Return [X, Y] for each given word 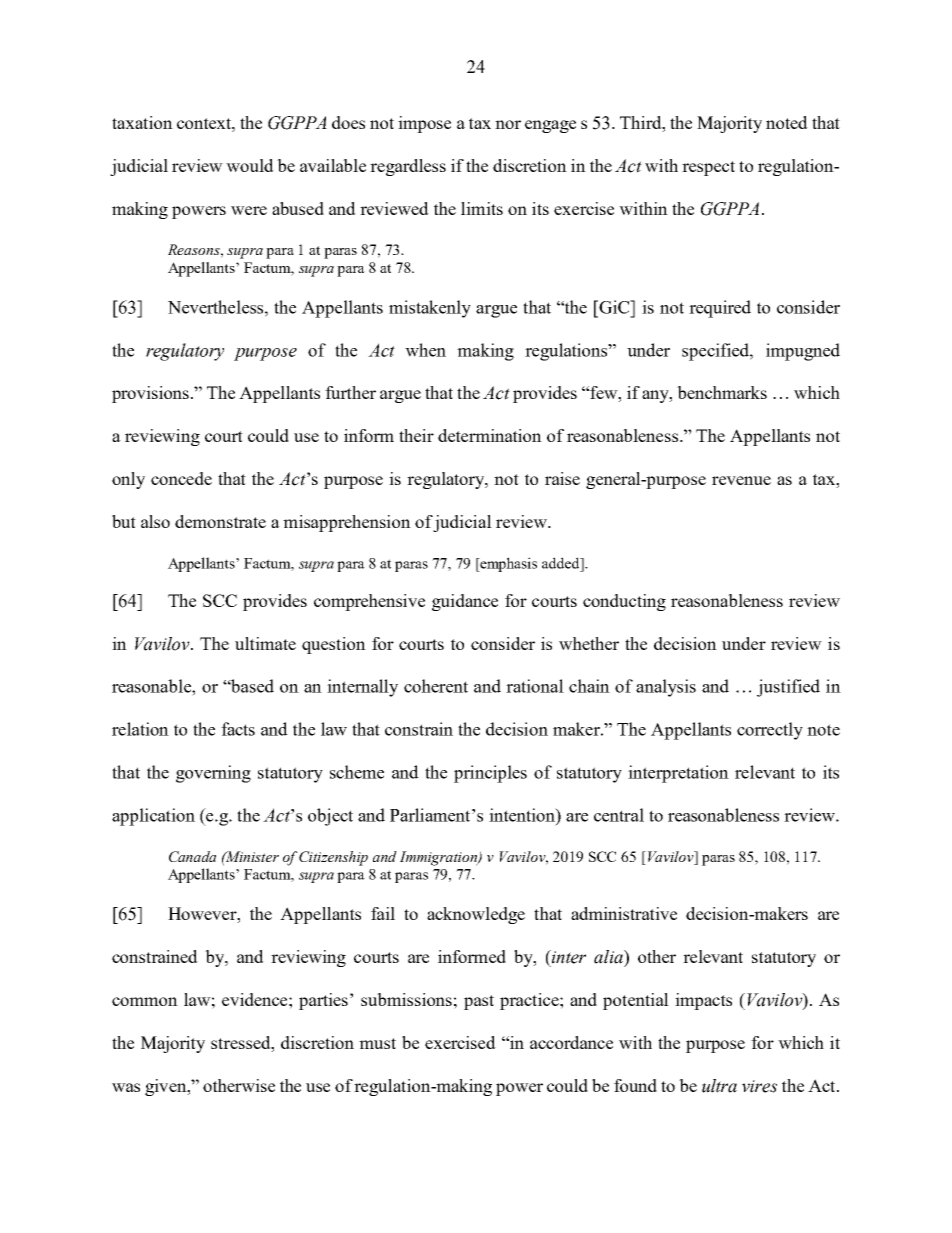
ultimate [265, 643]
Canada [192, 856]
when [425, 350]
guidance [465, 602]
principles [490, 774]
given [167, 1087]
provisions [152, 394]
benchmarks [722, 392]
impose [424, 124]
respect [708, 168]
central [619, 815]
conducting [624, 602]
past [479, 1002]
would [250, 165]
